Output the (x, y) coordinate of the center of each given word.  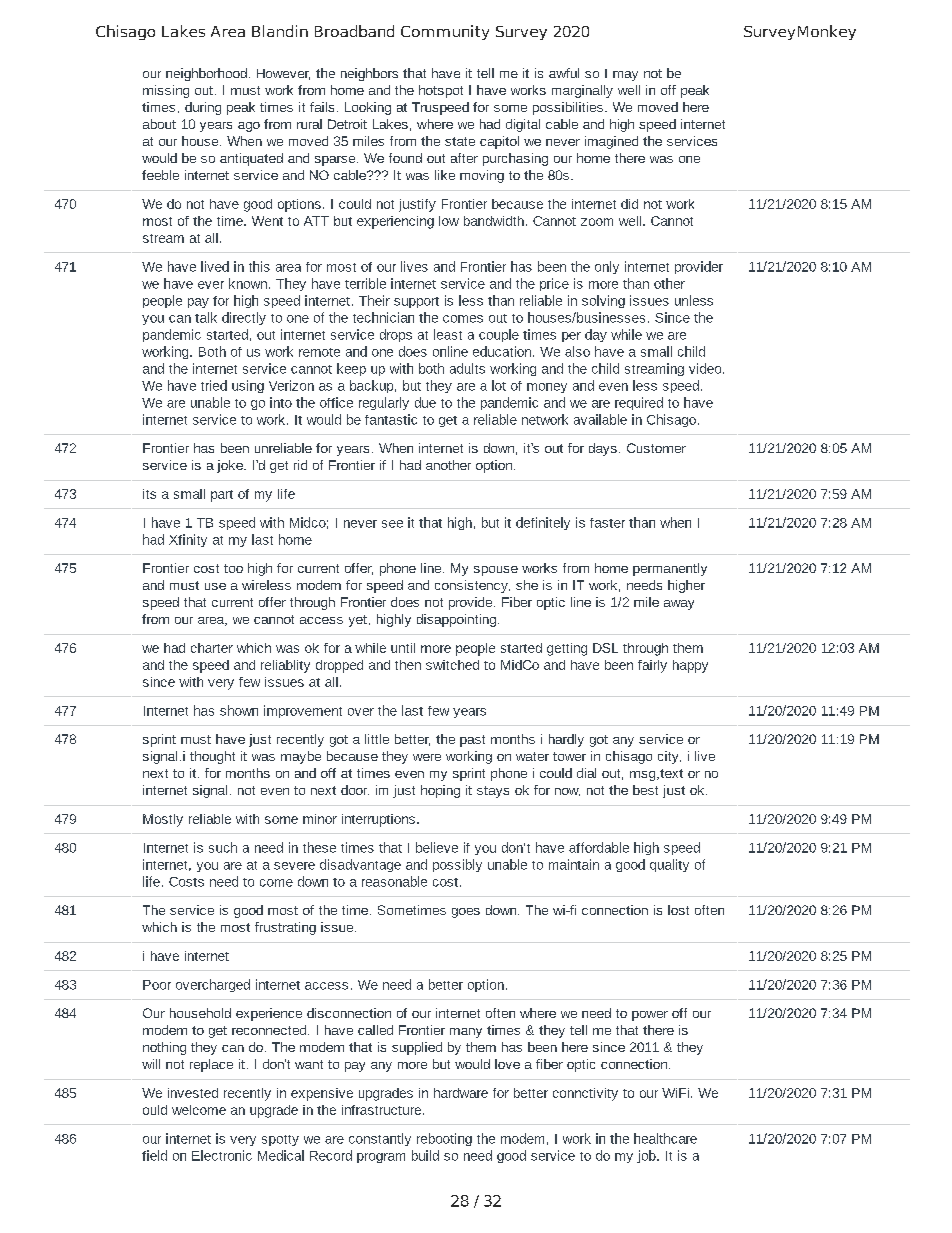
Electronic (222, 1155)
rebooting (444, 1139)
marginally (582, 91)
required (639, 403)
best (645, 790)
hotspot (441, 91)
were (427, 757)
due (425, 402)
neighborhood (206, 74)
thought (212, 757)
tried (214, 385)
